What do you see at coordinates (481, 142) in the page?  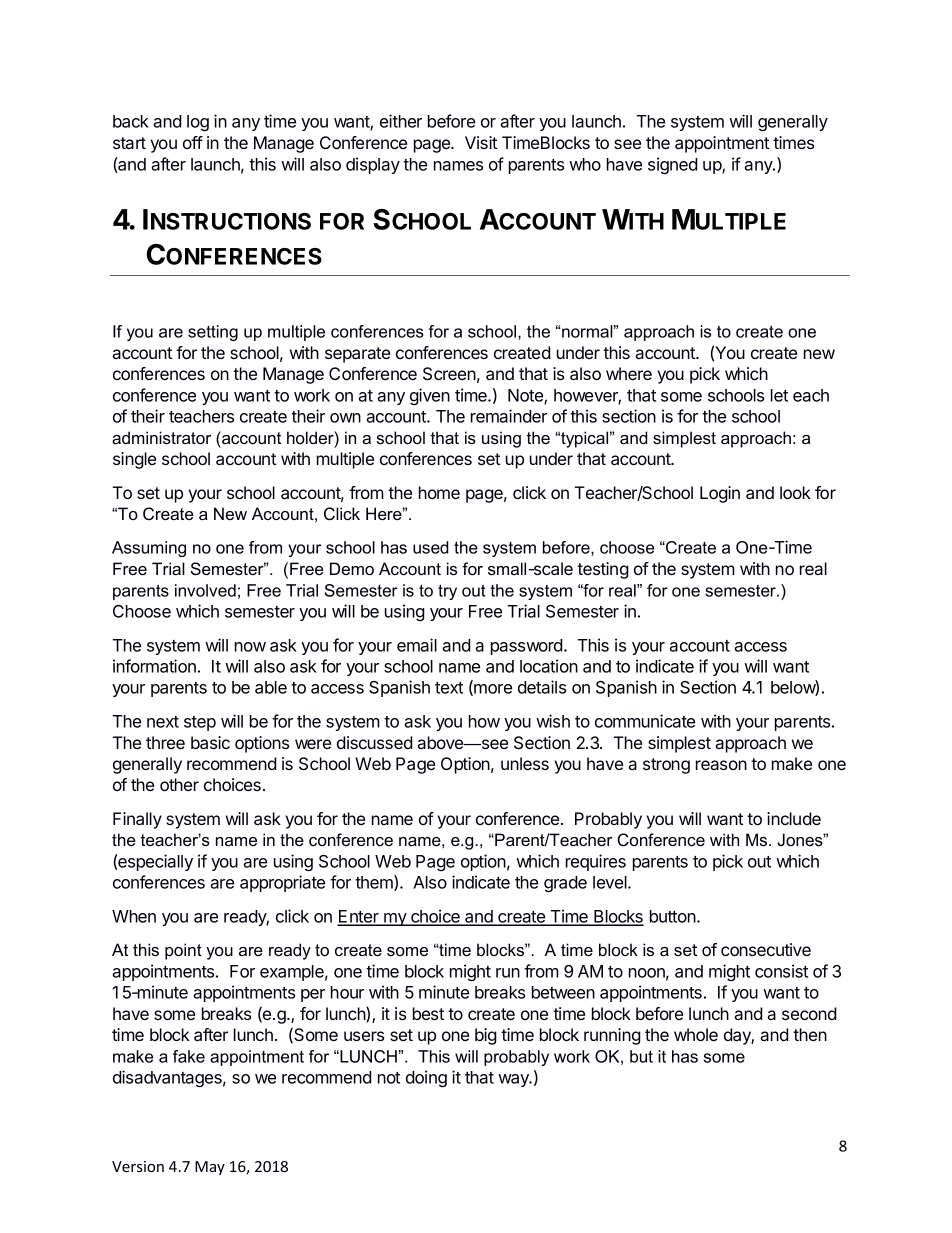 I see `Visit` at bounding box center [481, 142].
